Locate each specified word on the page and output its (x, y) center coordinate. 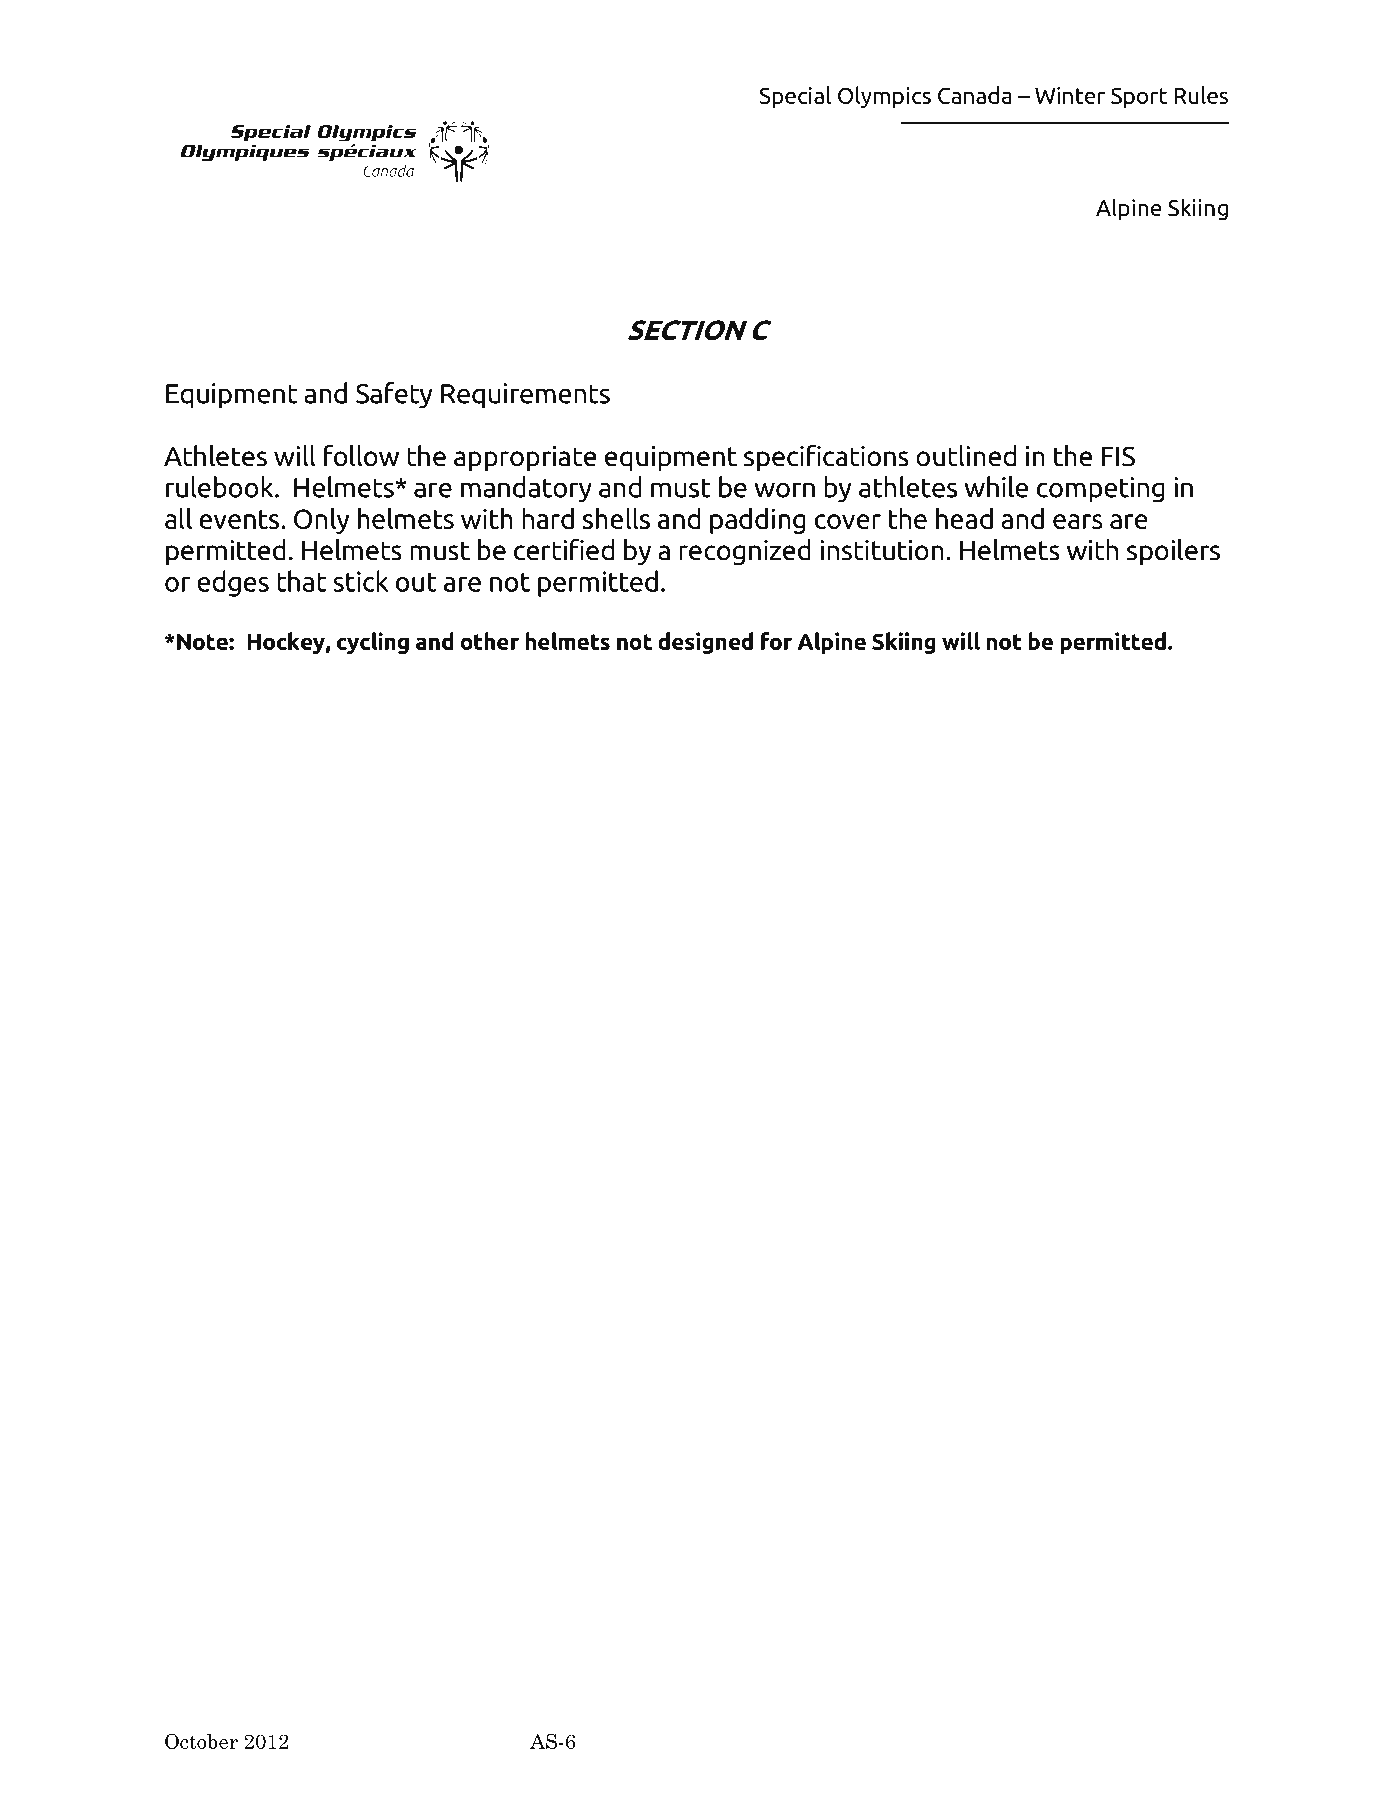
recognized (745, 552)
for (776, 641)
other (489, 641)
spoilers (1173, 552)
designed (705, 643)
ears (1078, 521)
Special (795, 97)
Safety (394, 395)
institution (882, 550)
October (201, 1741)
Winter (1070, 95)
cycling (373, 643)
